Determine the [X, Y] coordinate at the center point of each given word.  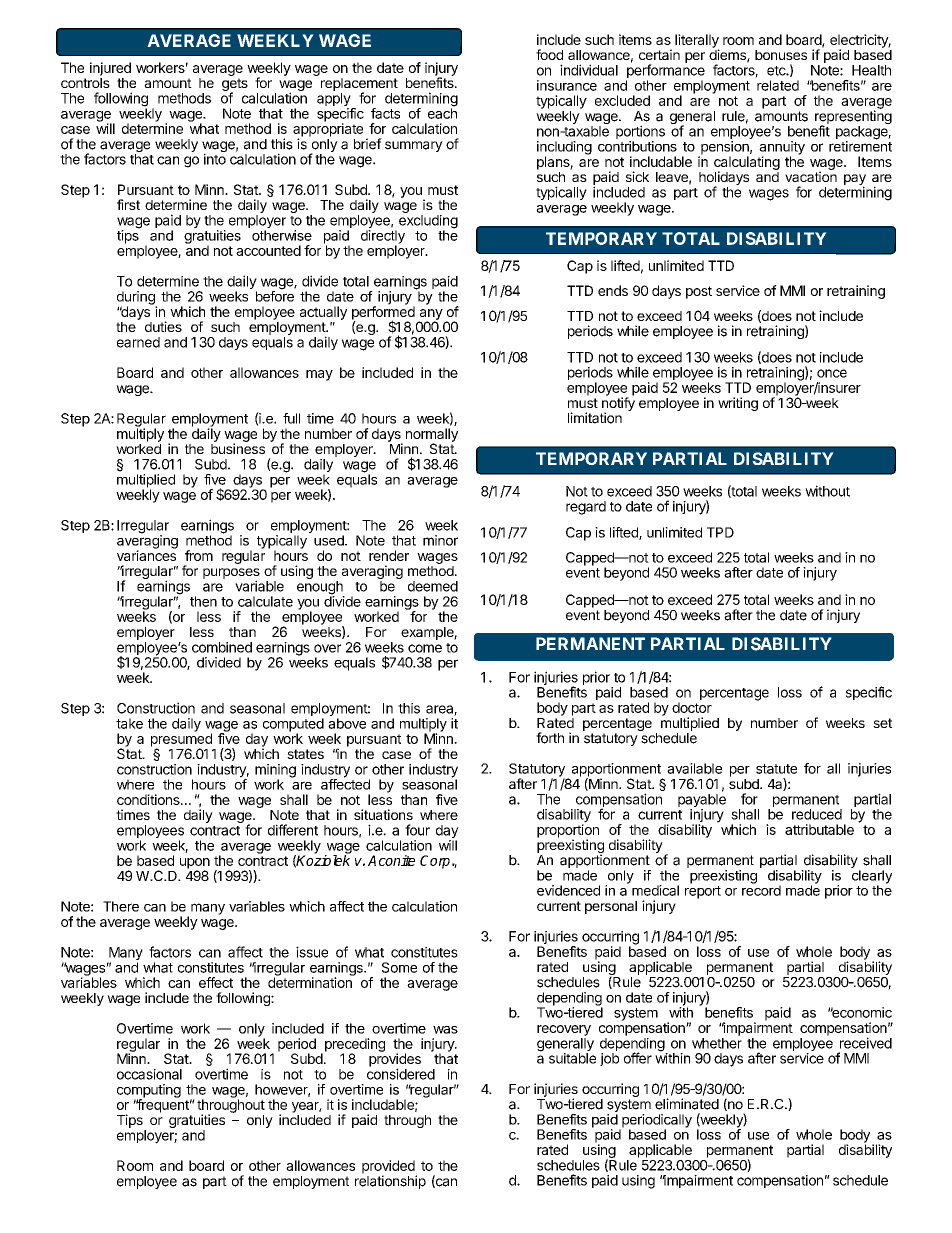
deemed [433, 586]
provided [389, 1168]
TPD [720, 532]
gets [235, 86]
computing [149, 1092]
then [203, 601]
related [778, 85]
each [442, 112]
